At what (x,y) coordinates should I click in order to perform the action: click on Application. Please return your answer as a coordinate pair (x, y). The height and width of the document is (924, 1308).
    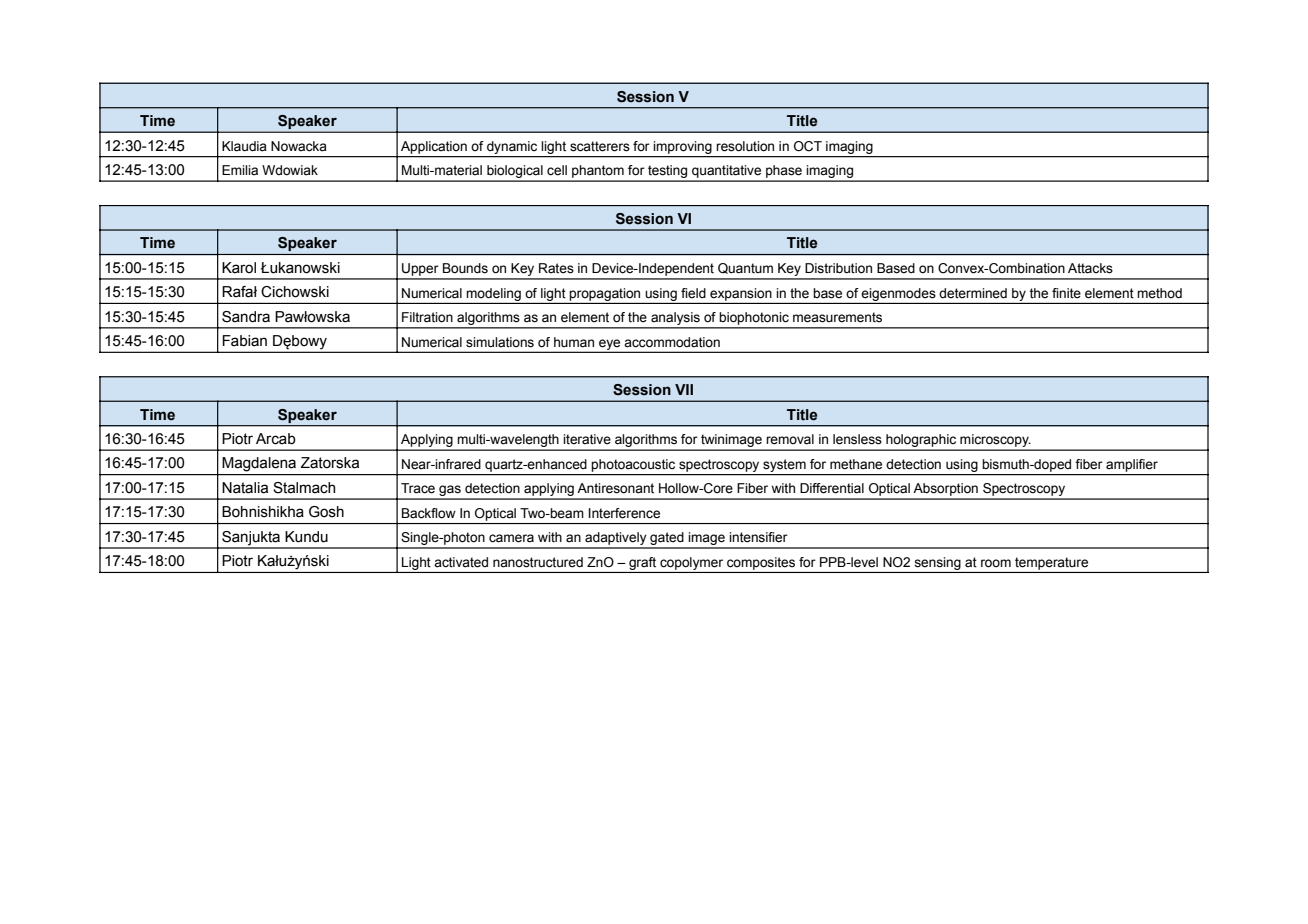
    Looking at the image, I should click on (434, 147).
